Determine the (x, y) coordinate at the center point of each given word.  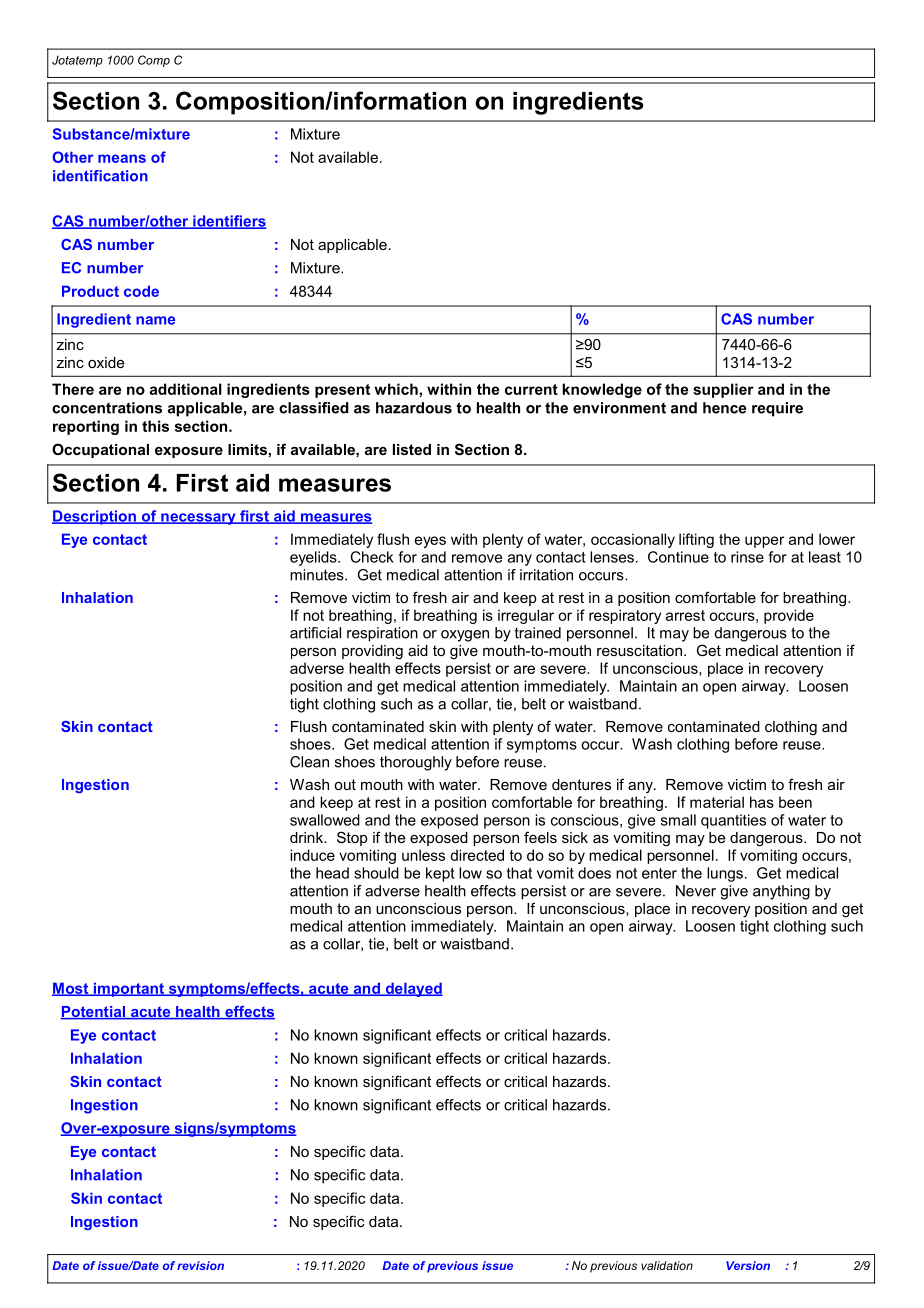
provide (789, 616)
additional (186, 389)
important (128, 989)
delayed (413, 989)
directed (477, 855)
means (122, 158)
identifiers (229, 222)
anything (781, 892)
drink (308, 837)
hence (724, 408)
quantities (733, 821)
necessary (198, 519)
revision (200, 1265)
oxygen (465, 636)
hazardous (414, 408)
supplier (723, 390)
